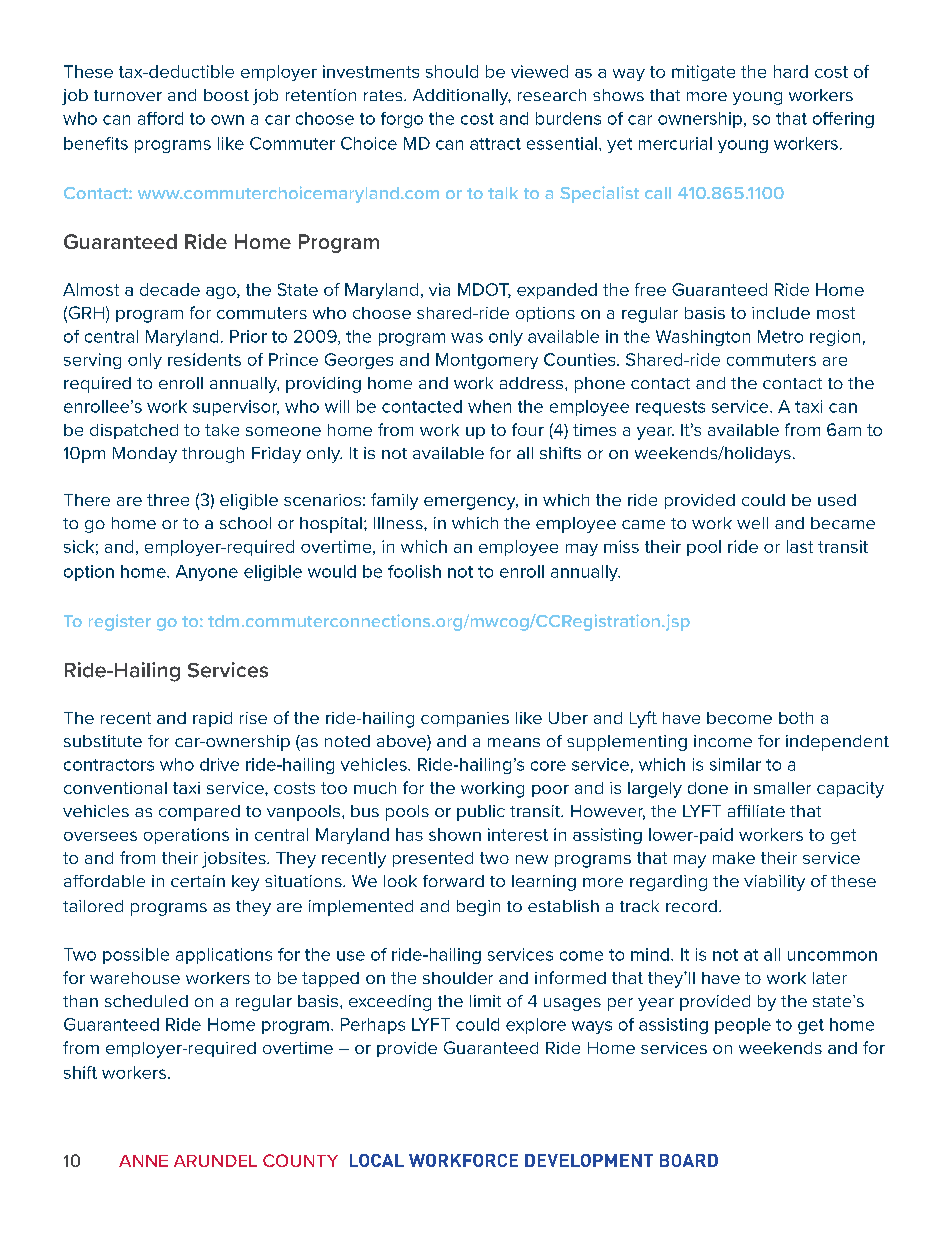  Describe the element at coordinates (128, 95) in the page. I see `turnover` at that location.
